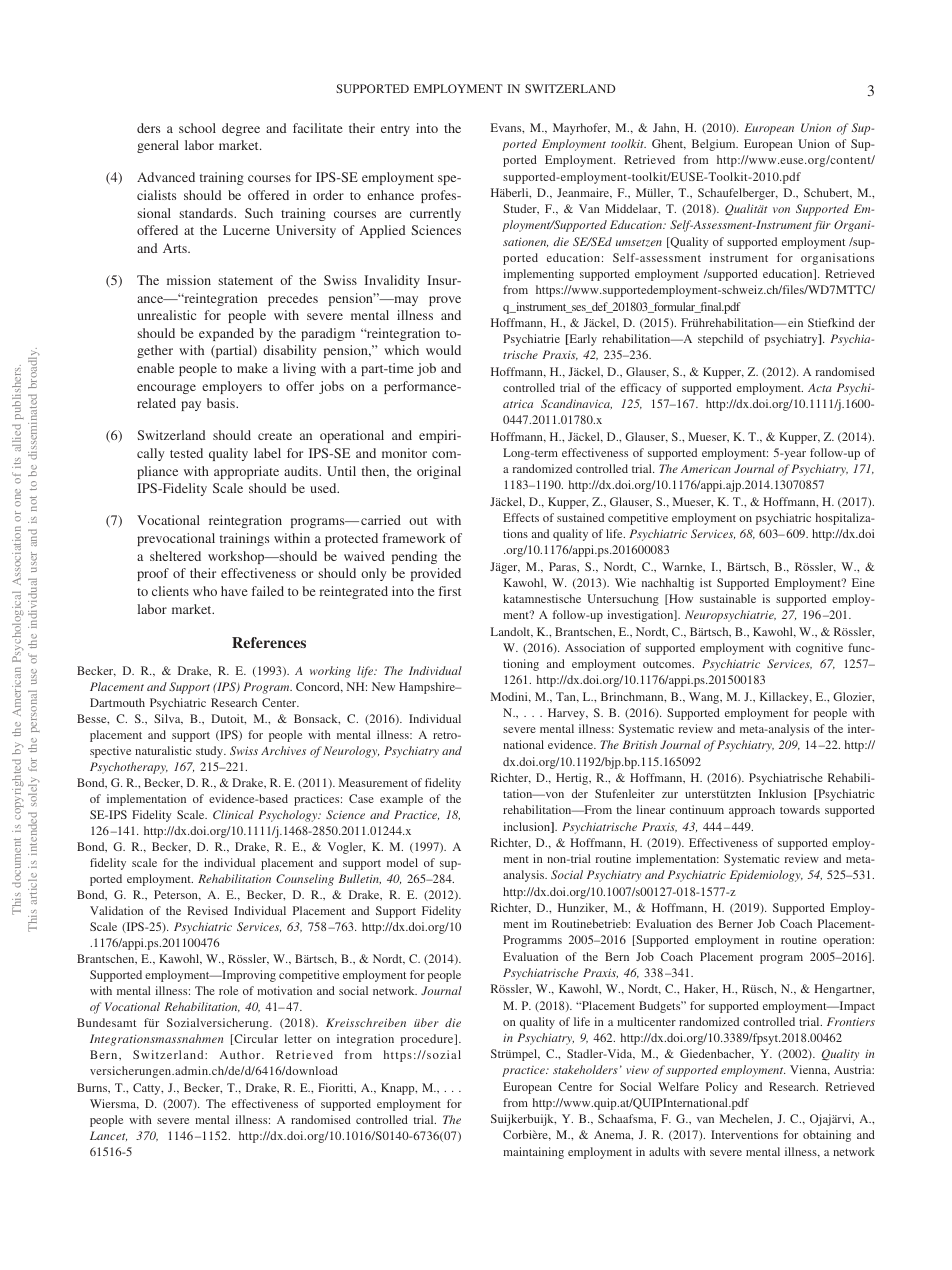  Describe the element at coordinates (819, 649) in the screenshot. I see `cognitive` at that location.
